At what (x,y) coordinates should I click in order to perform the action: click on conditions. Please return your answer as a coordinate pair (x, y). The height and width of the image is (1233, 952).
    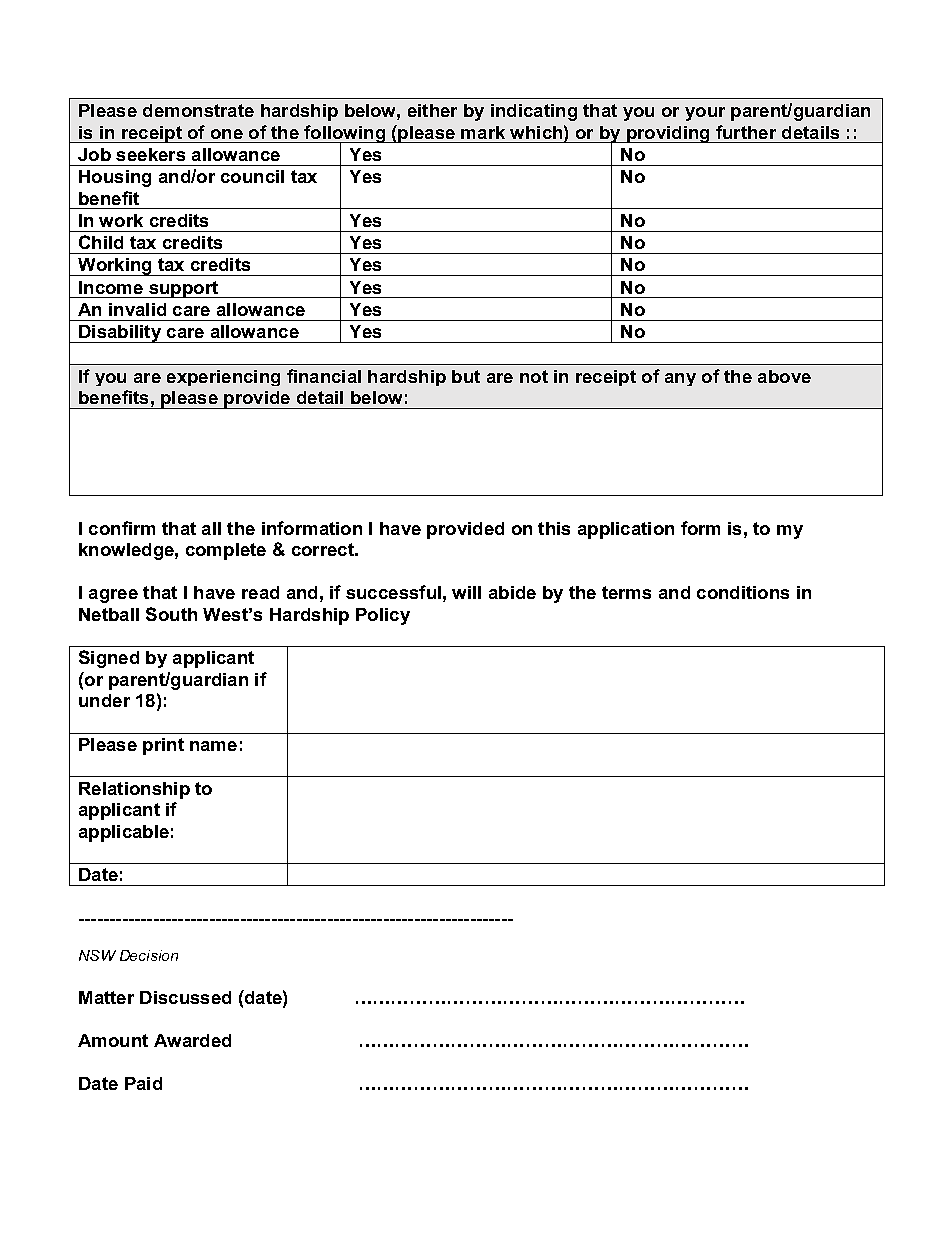
    Looking at the image, I should click on (743, 592).
